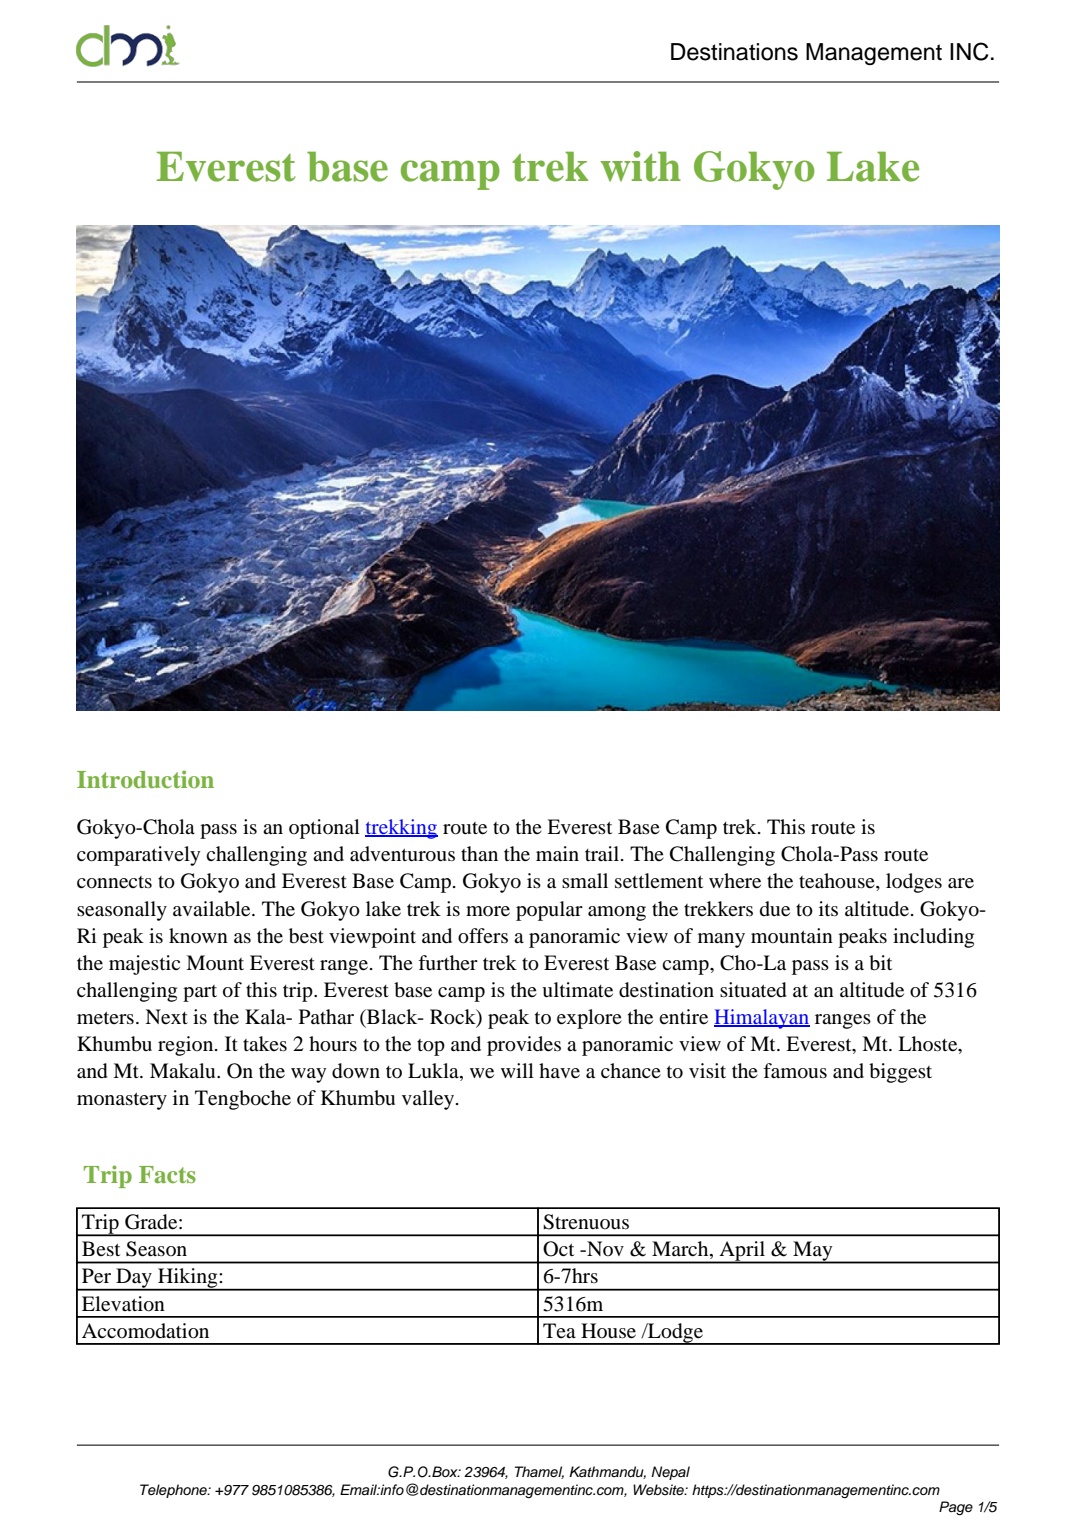 Image resolution: width=1076 pixels, height=1522 pixels. I want to click on main, so click(557, 853).
